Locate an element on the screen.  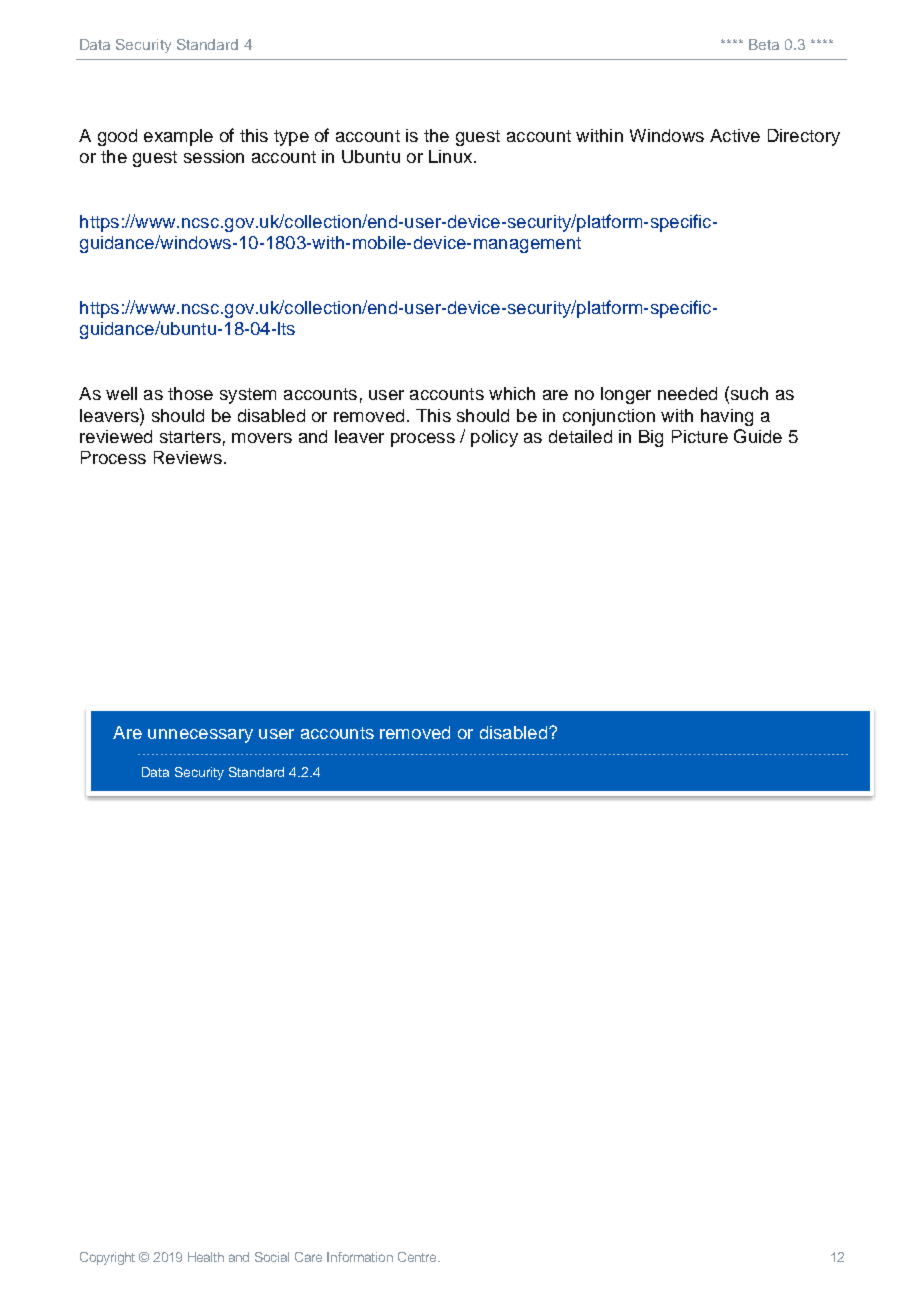
Social is located at coordinates (272, 1257).
